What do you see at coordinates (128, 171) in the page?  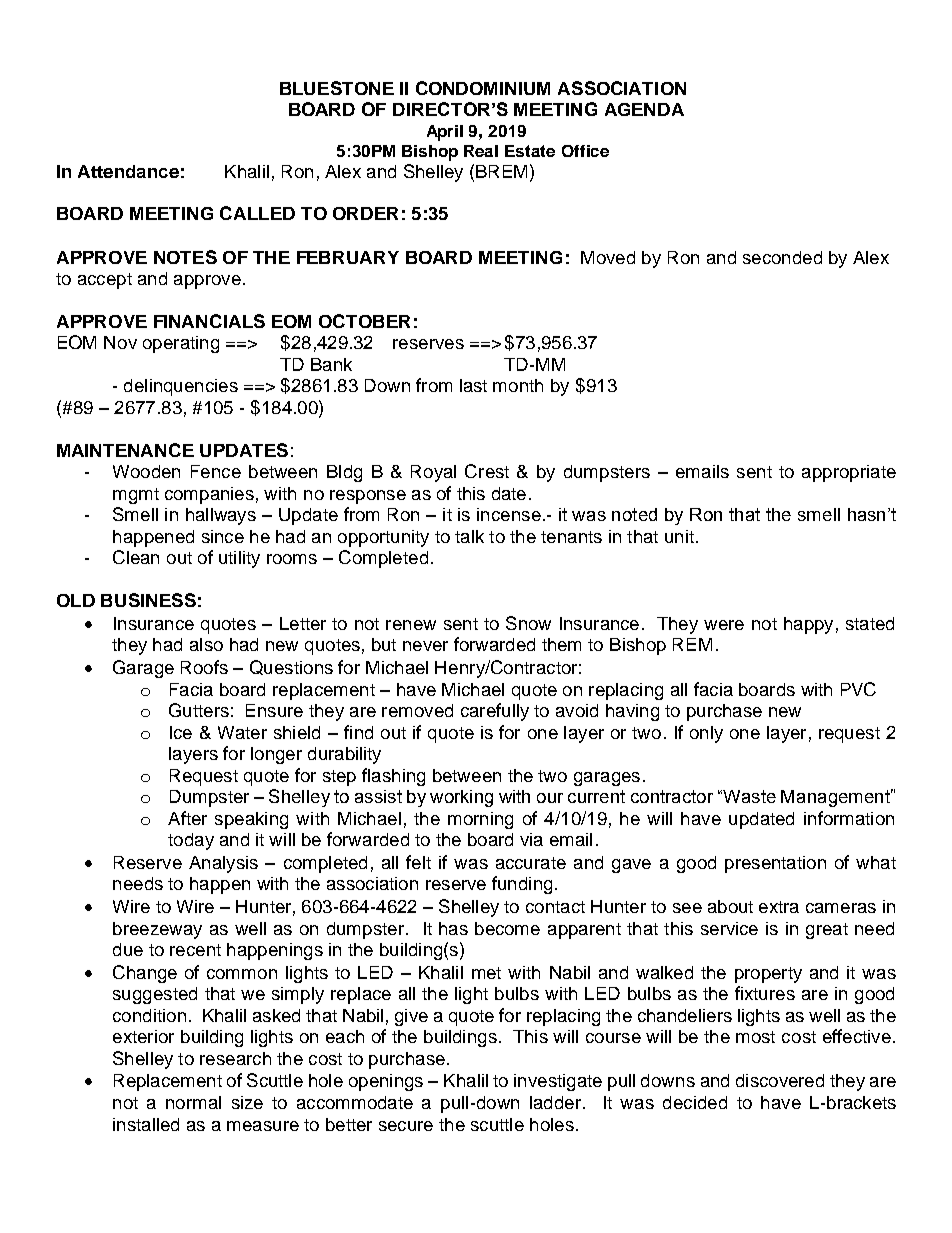 I see `Attendance` at bounding box center [128, 171].
